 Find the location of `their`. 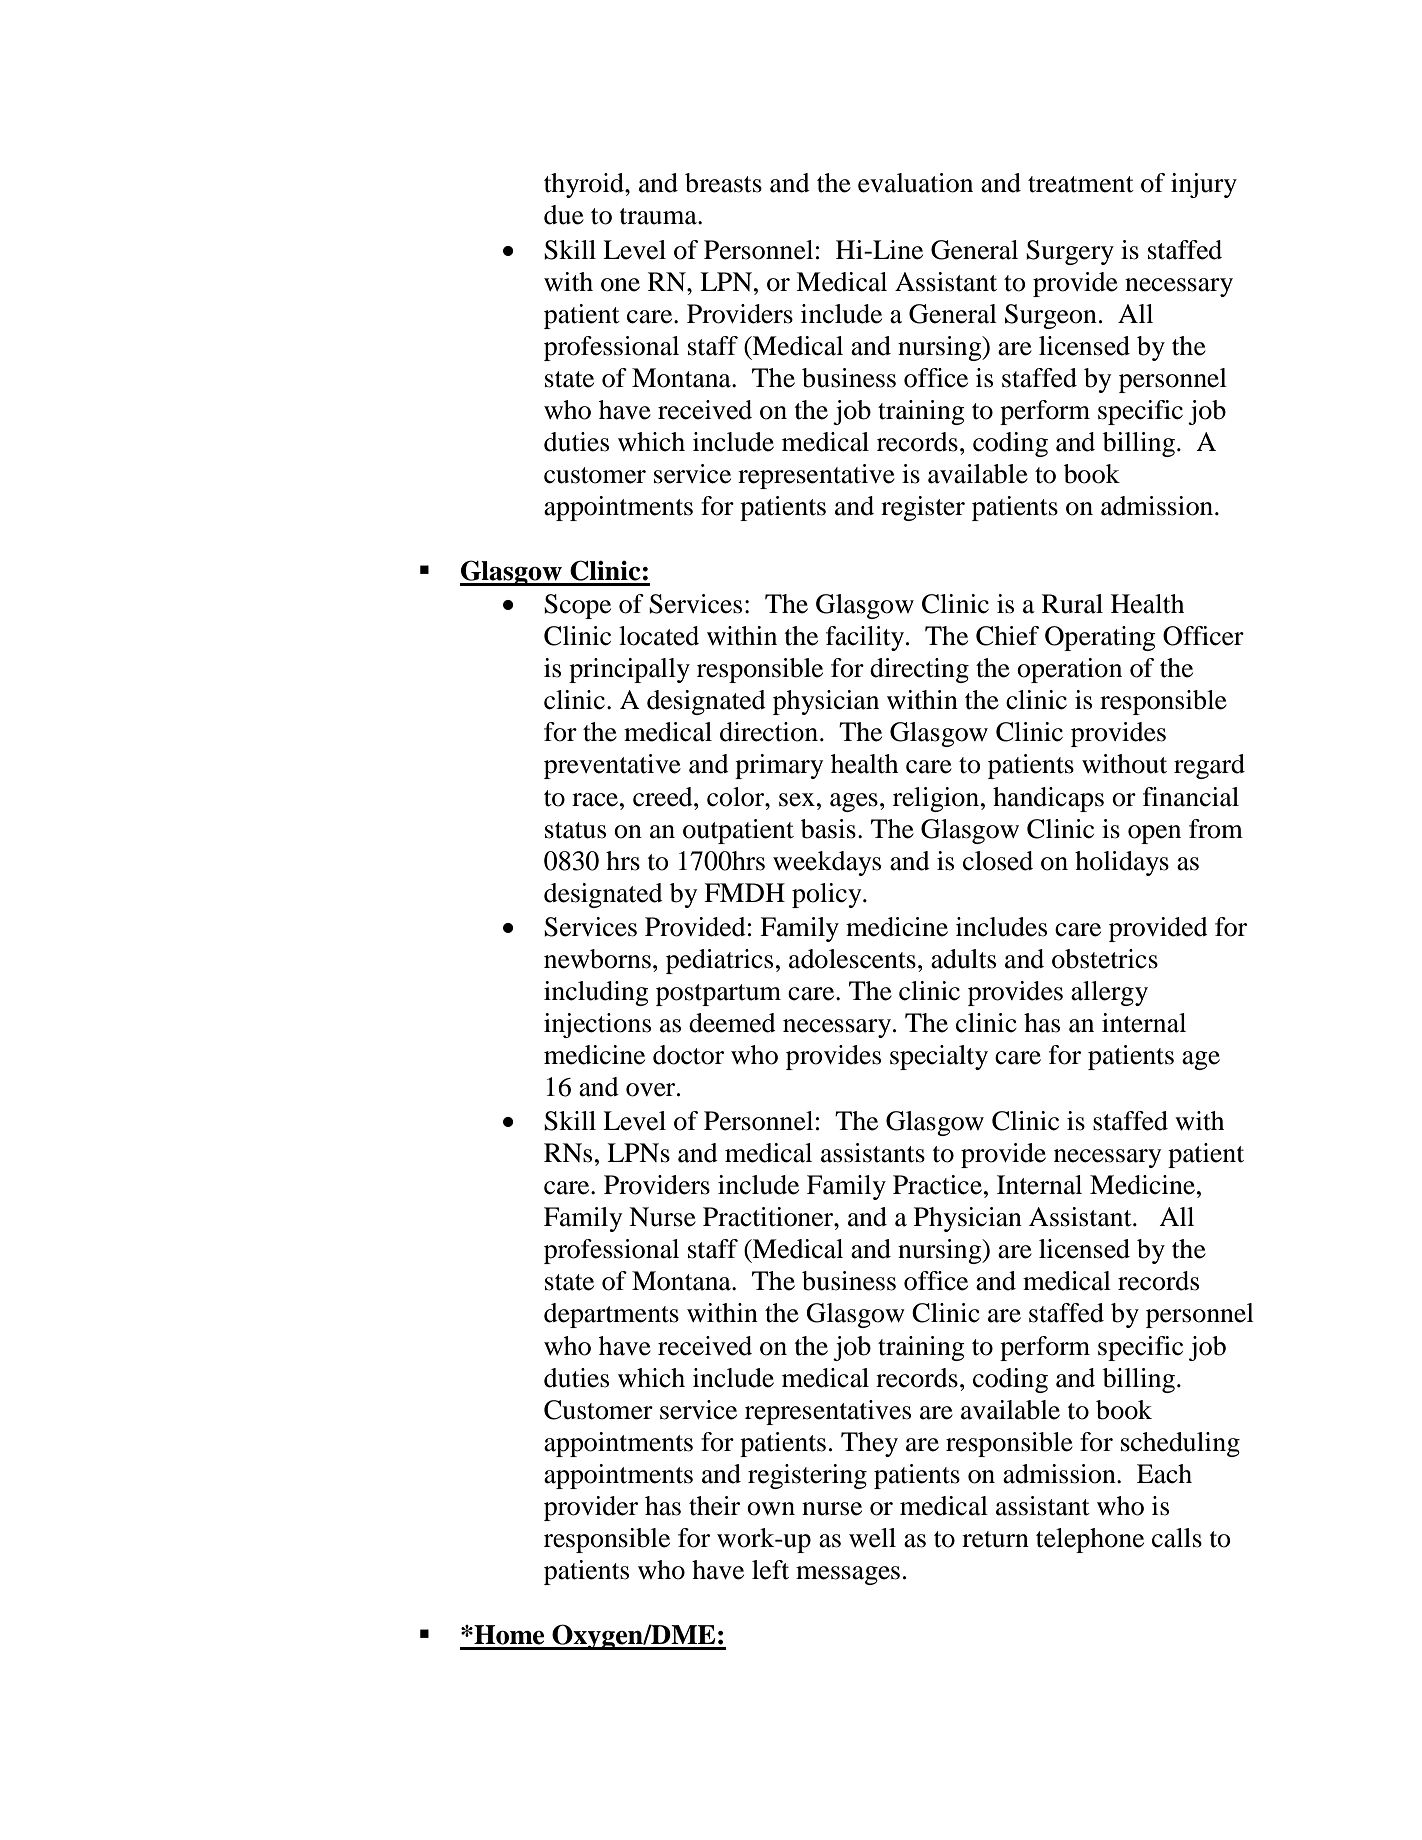

their is located at coordinates (714, 1506).
